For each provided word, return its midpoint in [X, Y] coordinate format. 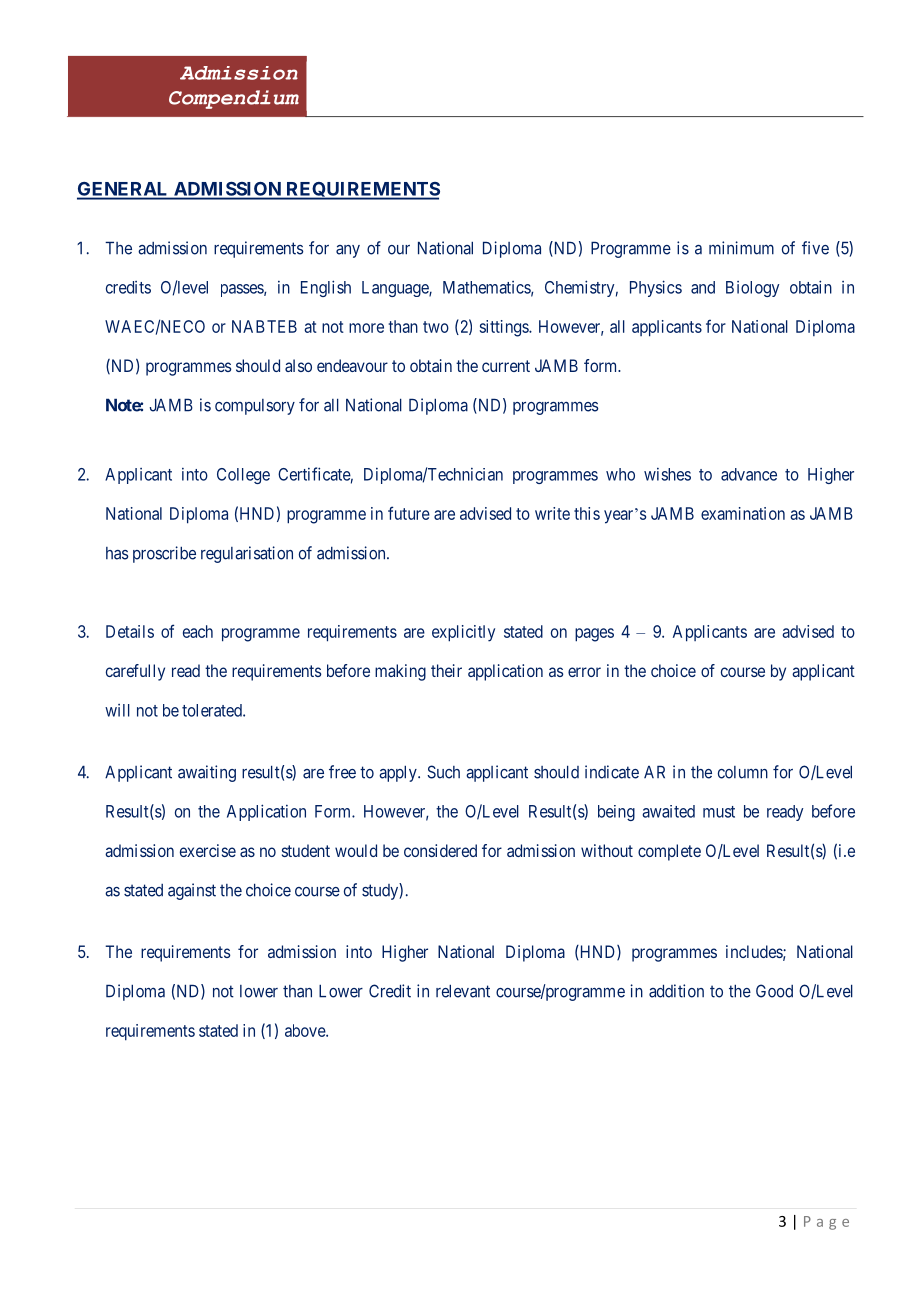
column [743, 772]
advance [749, 474]
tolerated [213, 710]
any [348, 251]
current [506, 366]
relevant [463, 991]
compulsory [255, 407]
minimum [741, 248]
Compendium [234, 99]
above [306, 1030]
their [446, 670]
